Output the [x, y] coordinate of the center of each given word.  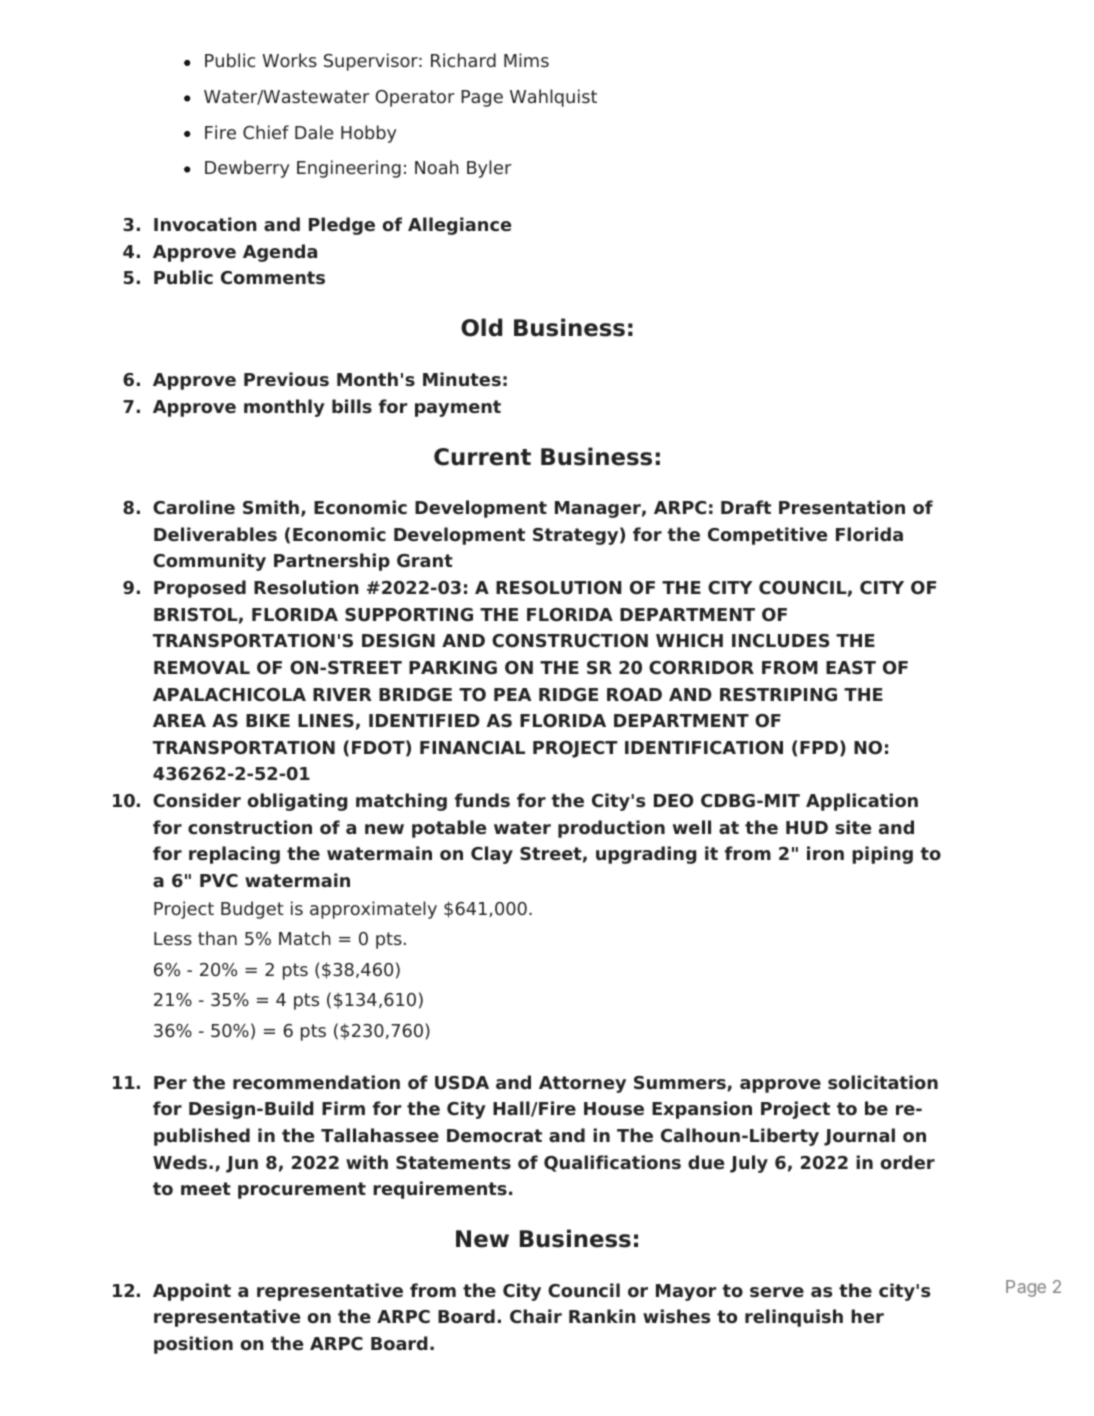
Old [481, 327]
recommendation [316, 1082]
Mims [526, 60]
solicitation [883, 1082]
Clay [492, 855]
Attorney [582, 1084]
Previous [286, 379]
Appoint [192, 1292]
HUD [807, 828]
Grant [425, 561]
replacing [234, 855]
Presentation [842, 507]
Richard [463, 60]
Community [209, 562]
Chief [266, 132]
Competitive [767, 536]
